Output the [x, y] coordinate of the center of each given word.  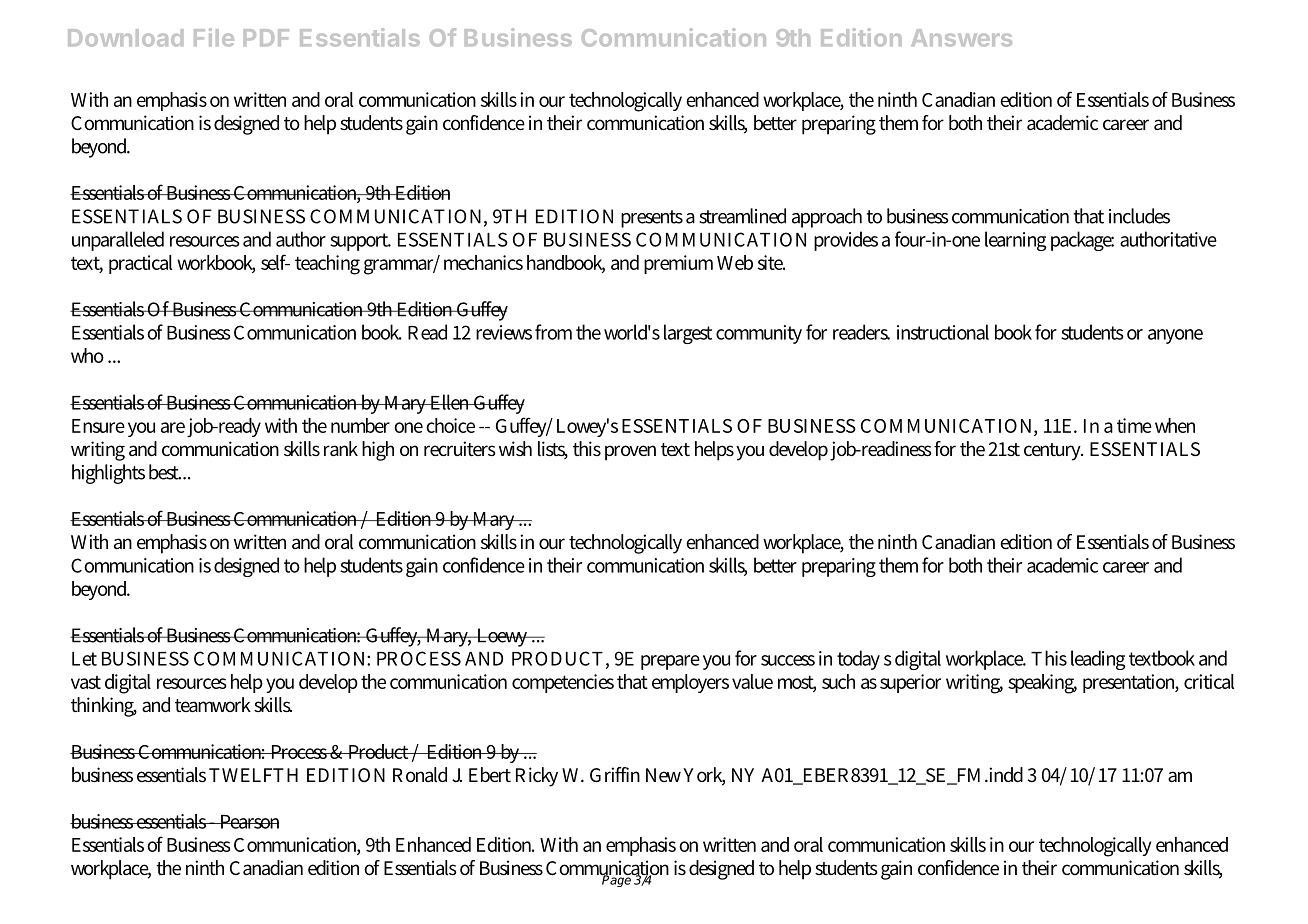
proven [630, 453]
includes [1139, 216]
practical [140, 264]
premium [678, 264]
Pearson [248, 822]
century [1053, 452]
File [214, 37]
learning [1015, 241]
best [165, 472]
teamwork [213, 704]
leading [1098, 660]
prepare [670, 662]
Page [617, 880]
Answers [961, 38]
